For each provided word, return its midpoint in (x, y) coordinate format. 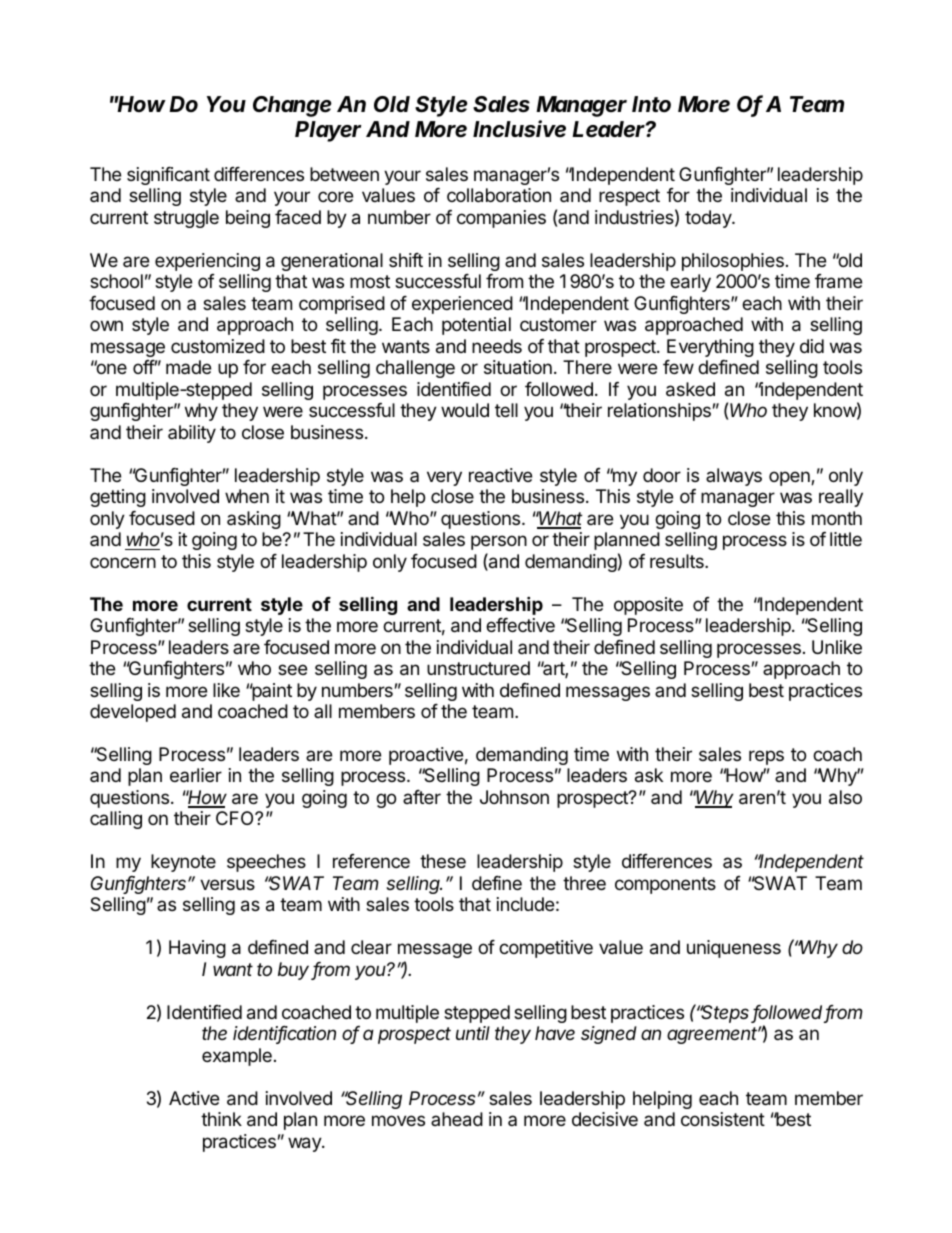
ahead (457, 1119)
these (443, 861)
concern (123, 562)
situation (518, 367)
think (221, 1119)
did (812, 346)
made (188, 367)
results (678, 561)
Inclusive (519, 129)
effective (520, 625)
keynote (183, 863)
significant (168, 176)
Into (651, 104)
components (665, 885)
